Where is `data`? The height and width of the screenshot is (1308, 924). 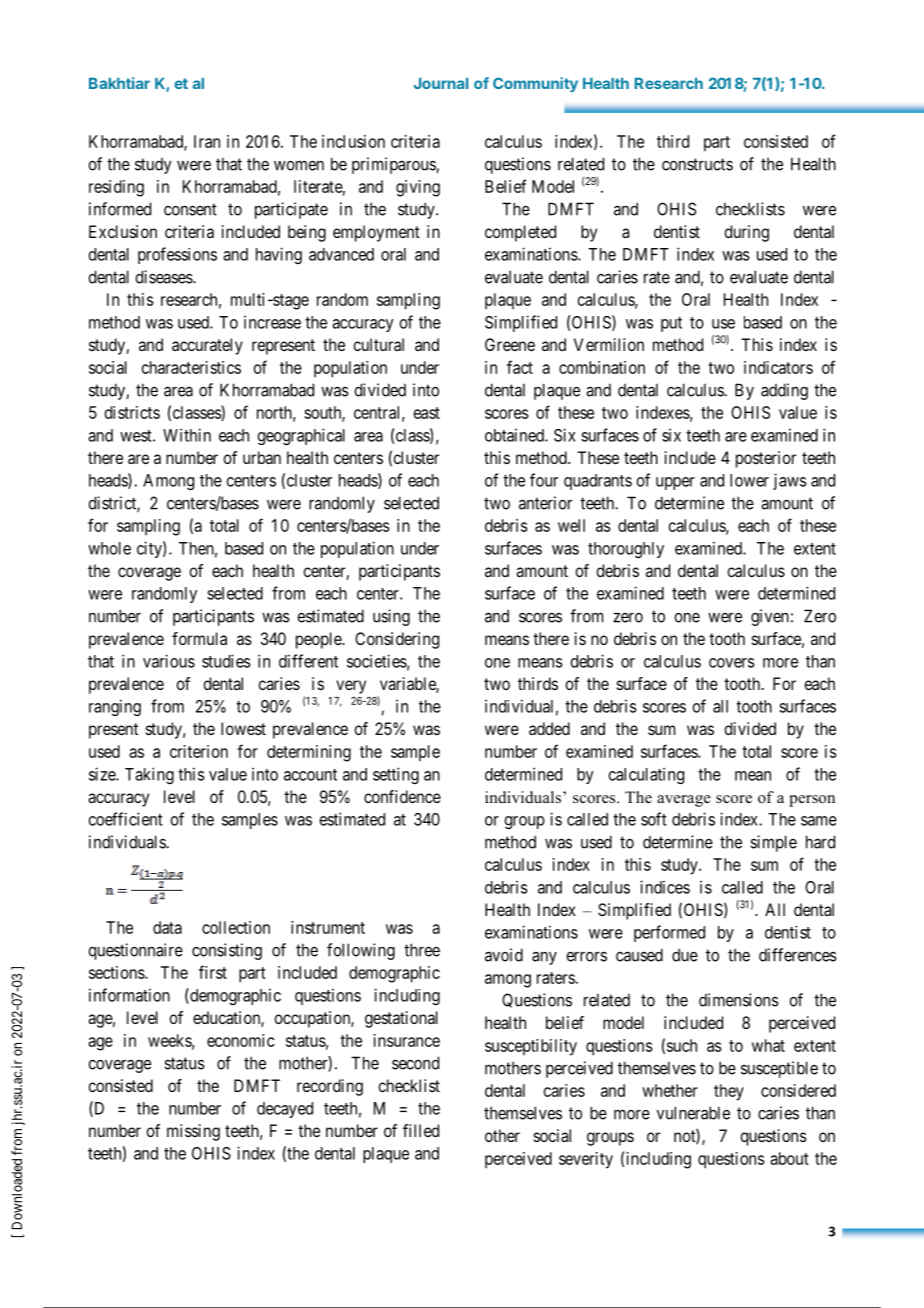 data is located at coordinates (167, 927).
